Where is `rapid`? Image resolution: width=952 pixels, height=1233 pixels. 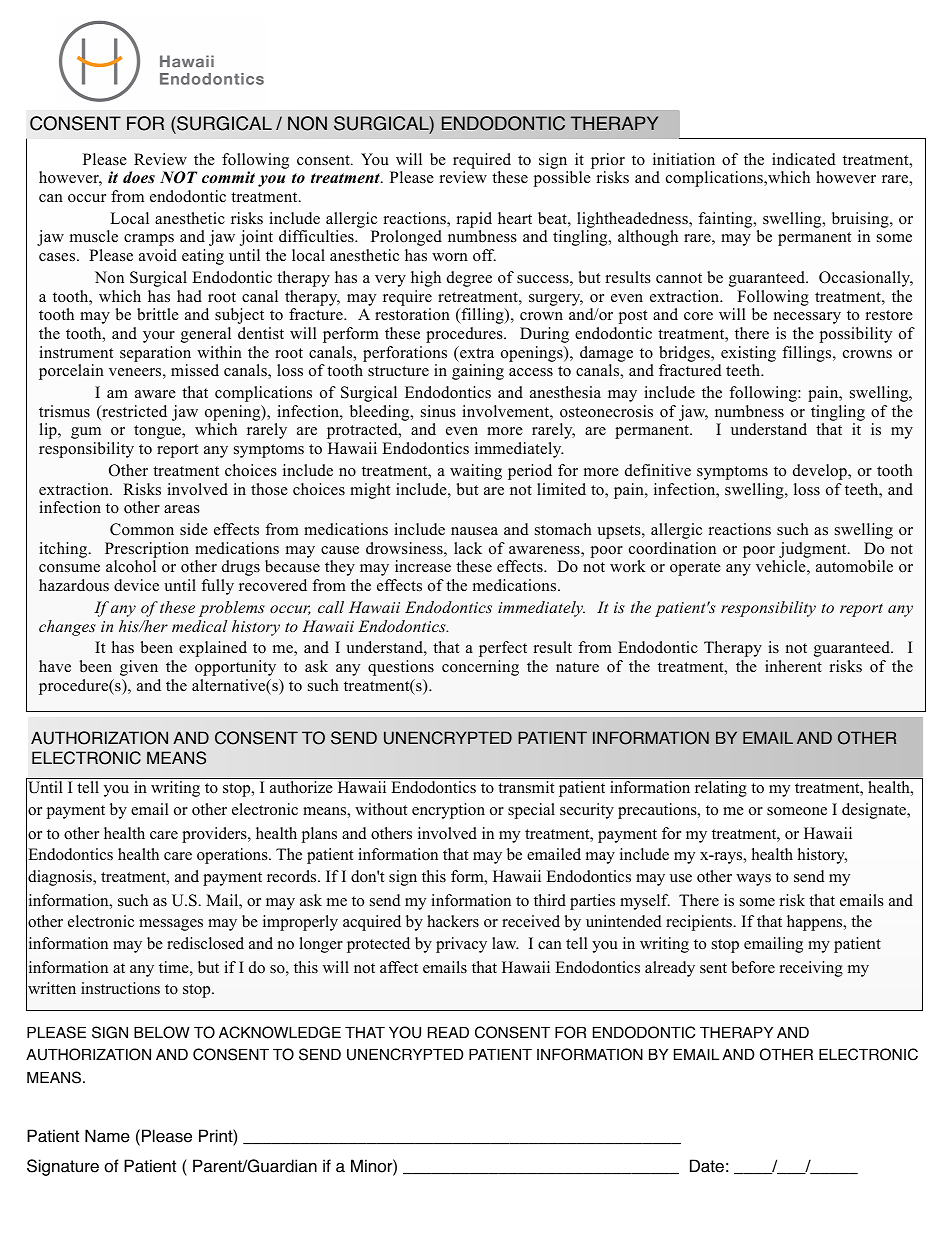
rapid is located at coordinates (474, 220).
